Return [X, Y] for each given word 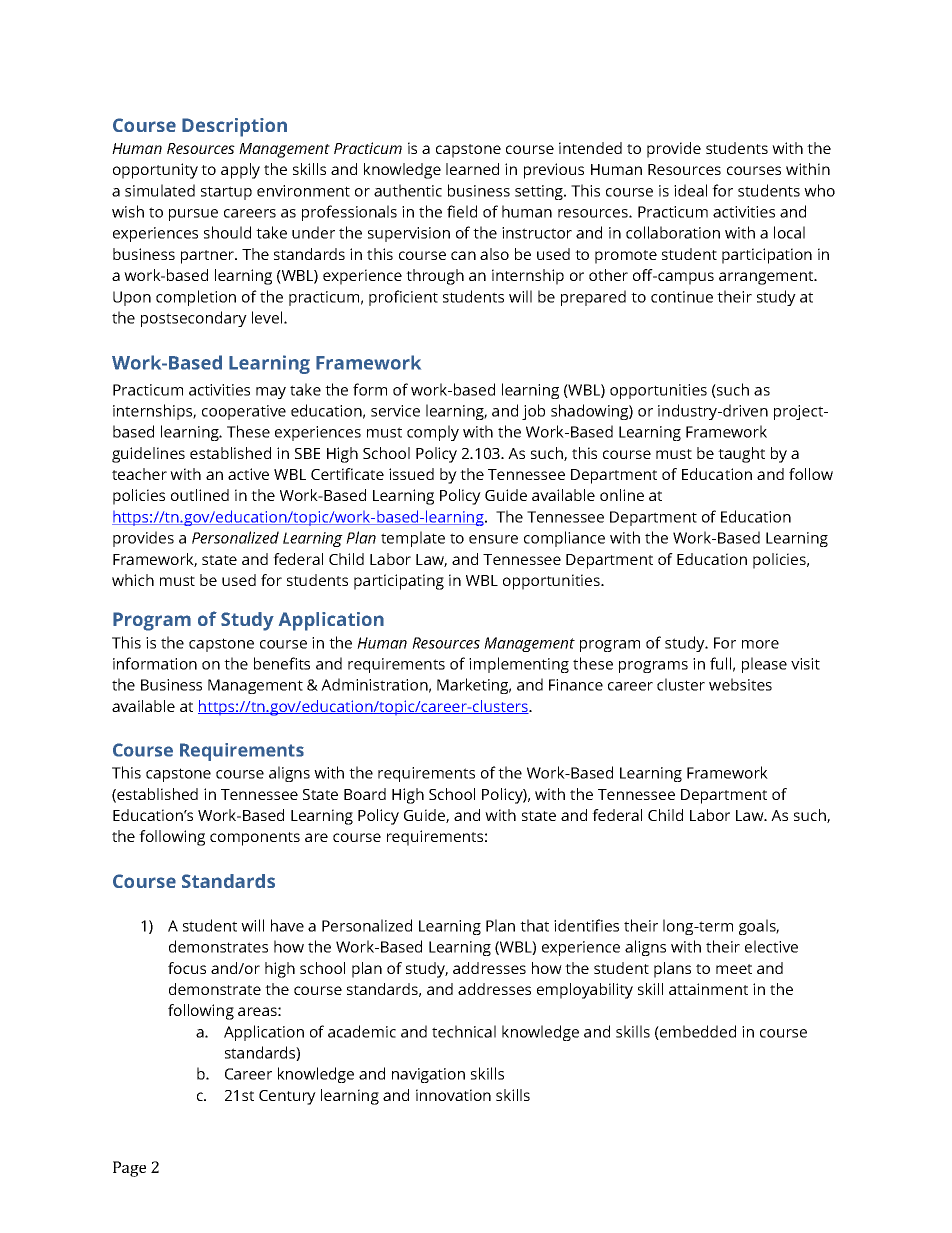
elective [771, 946]
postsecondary [194, 319]
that [534, 925]
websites [740, 684]
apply [240, 171]
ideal [690, 190]
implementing [519, 665]
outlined [200, 495]
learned [472, 169]
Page [129, 1169]
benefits [282, 663]
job [533, 412]
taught [741, 455]
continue [682, 297]
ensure [493, 539]
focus [187, 968]
